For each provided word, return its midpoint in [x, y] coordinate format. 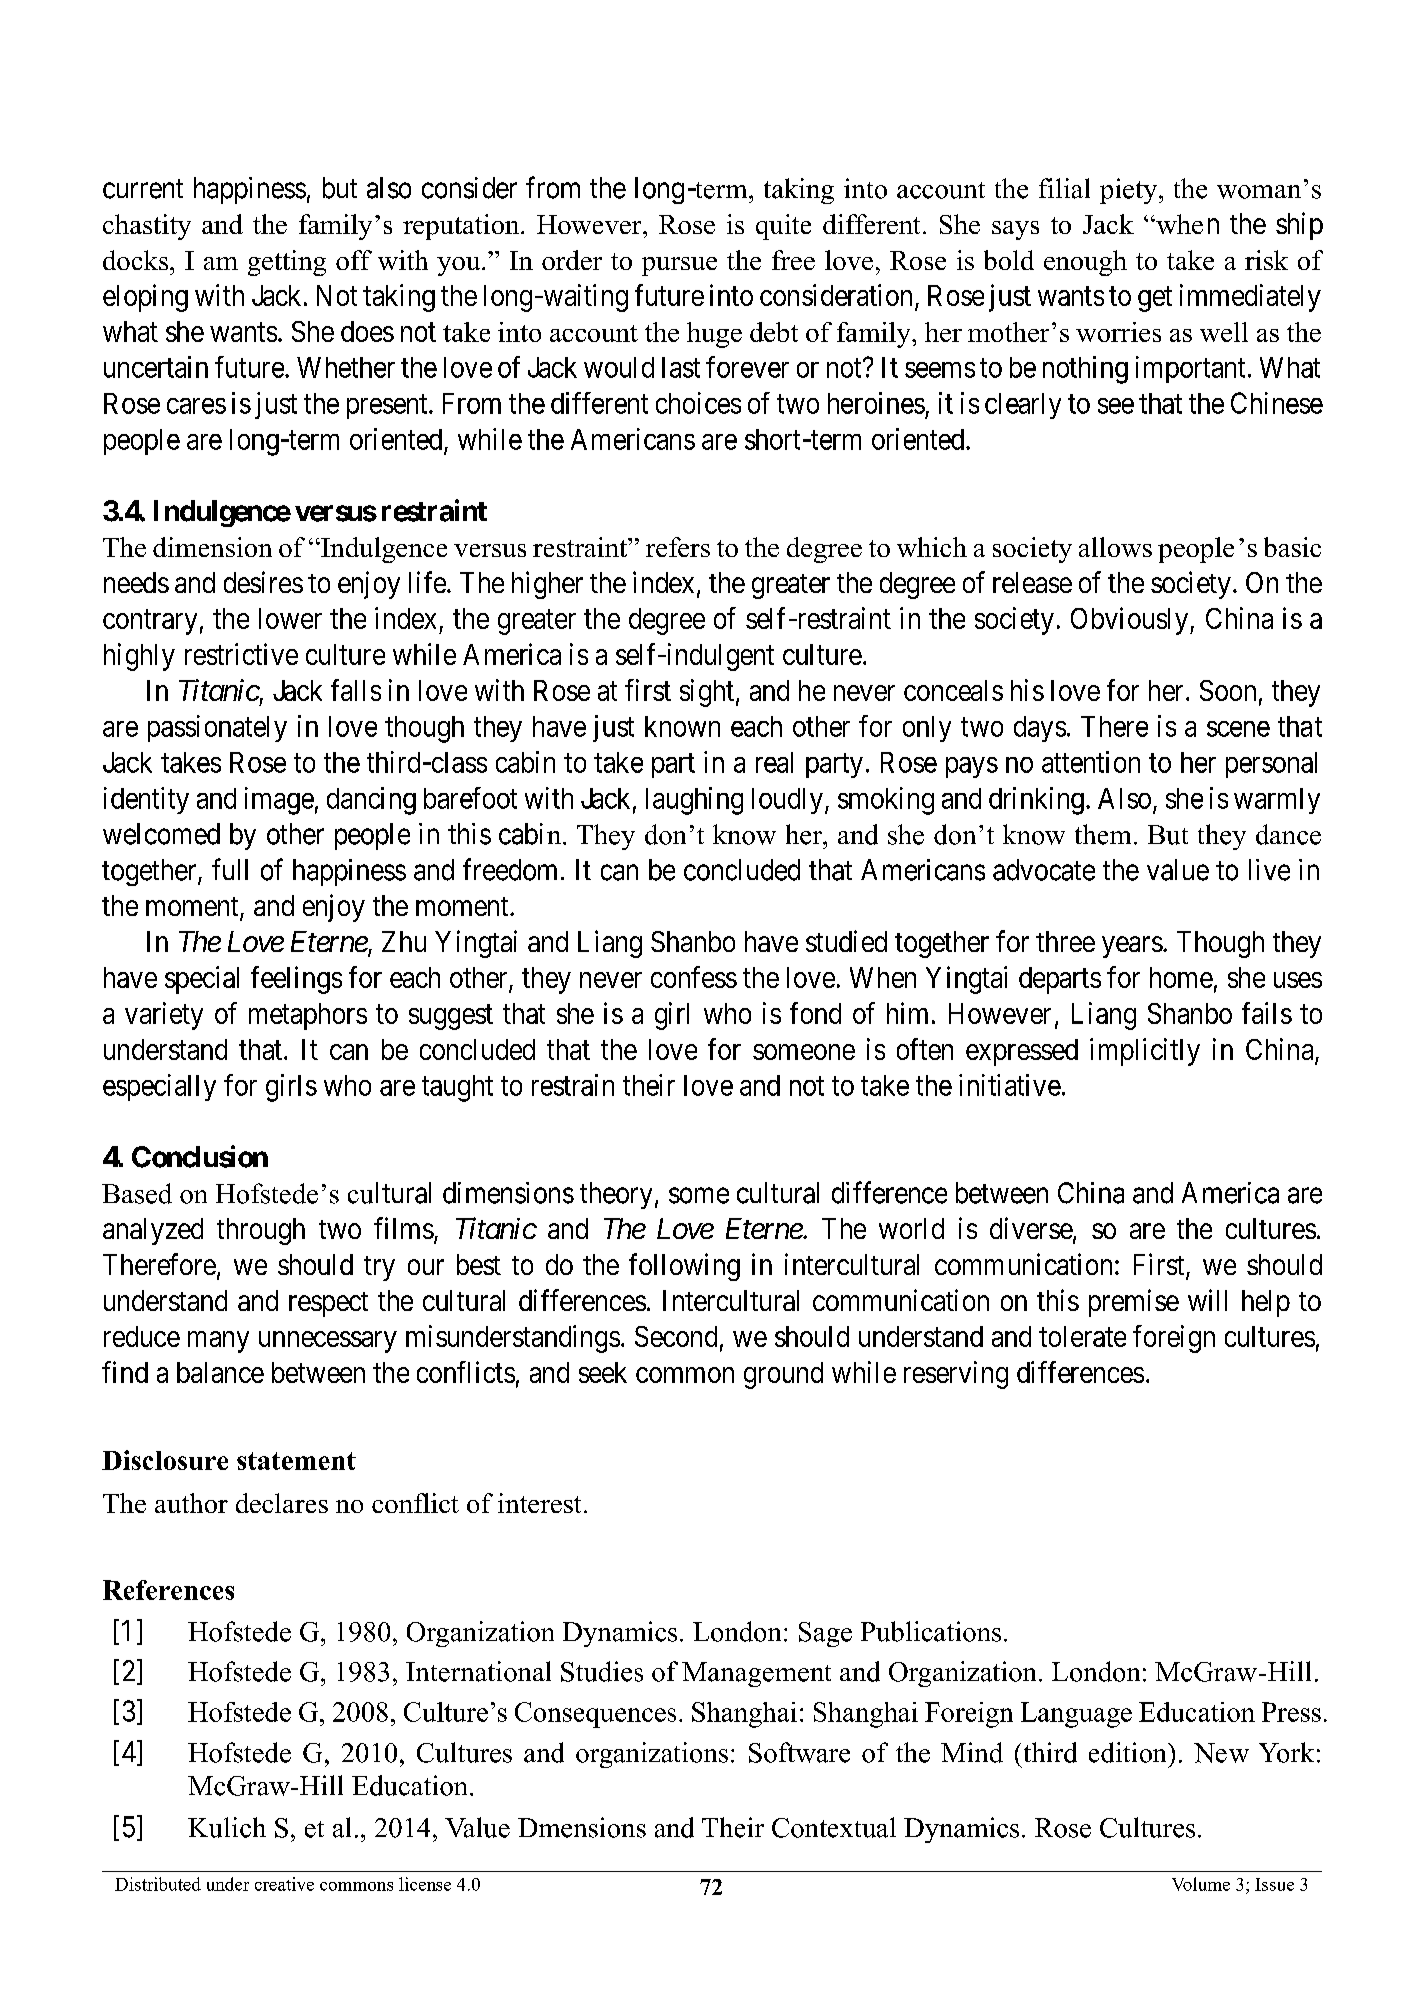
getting [287, 263]
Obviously [1131, 621]
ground [783, 1375]
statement [296, 1461]
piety [1130, 191]
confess [694, 977]
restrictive [241, 654]
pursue [679, 266]
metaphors [308, 1016]
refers [678, 547]
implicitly [1145, 1052]
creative [284, 1884]
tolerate [1082, 1336]
